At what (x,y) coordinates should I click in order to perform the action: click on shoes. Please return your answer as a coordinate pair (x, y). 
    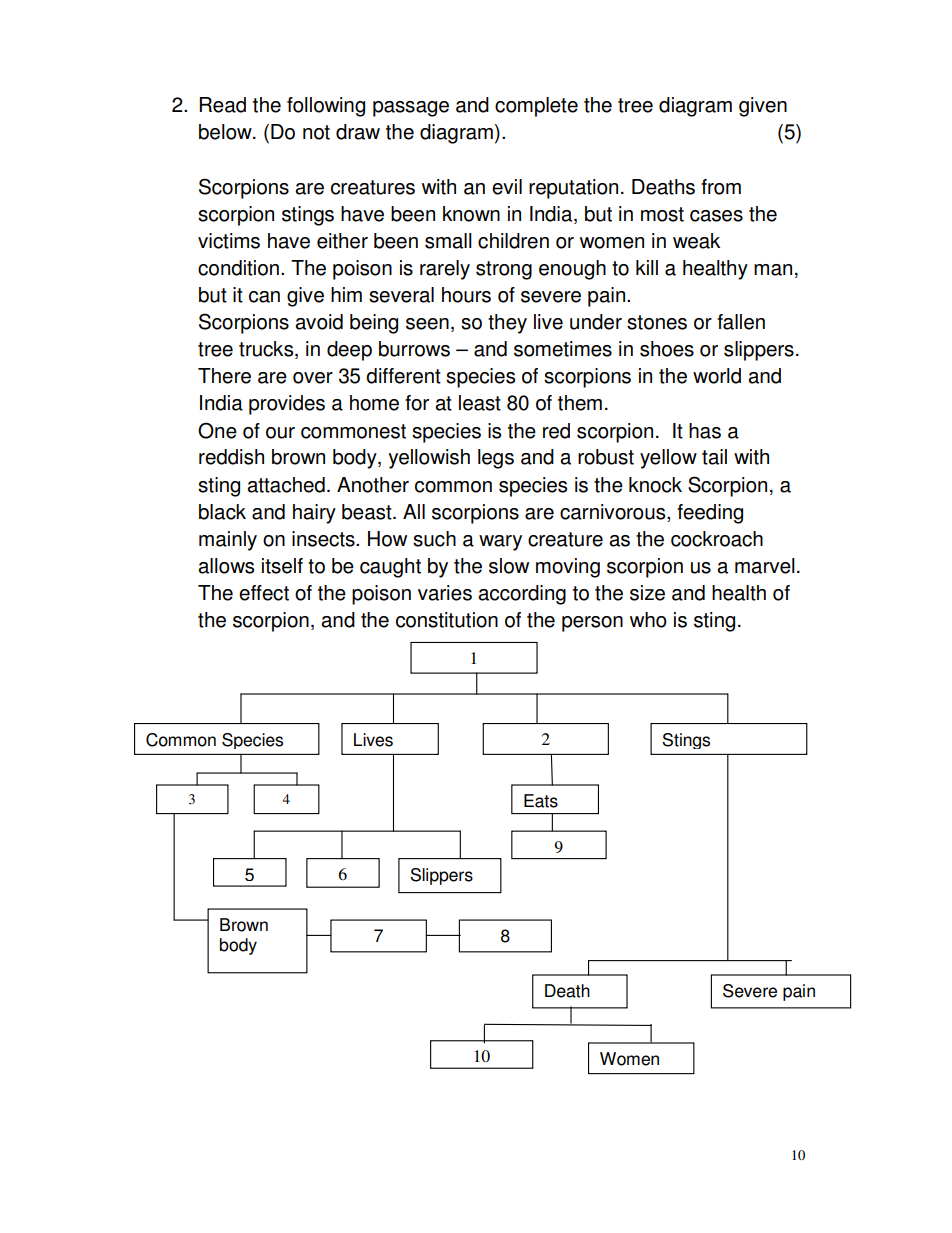
    Looking at the image, I should click on (667, 349).
